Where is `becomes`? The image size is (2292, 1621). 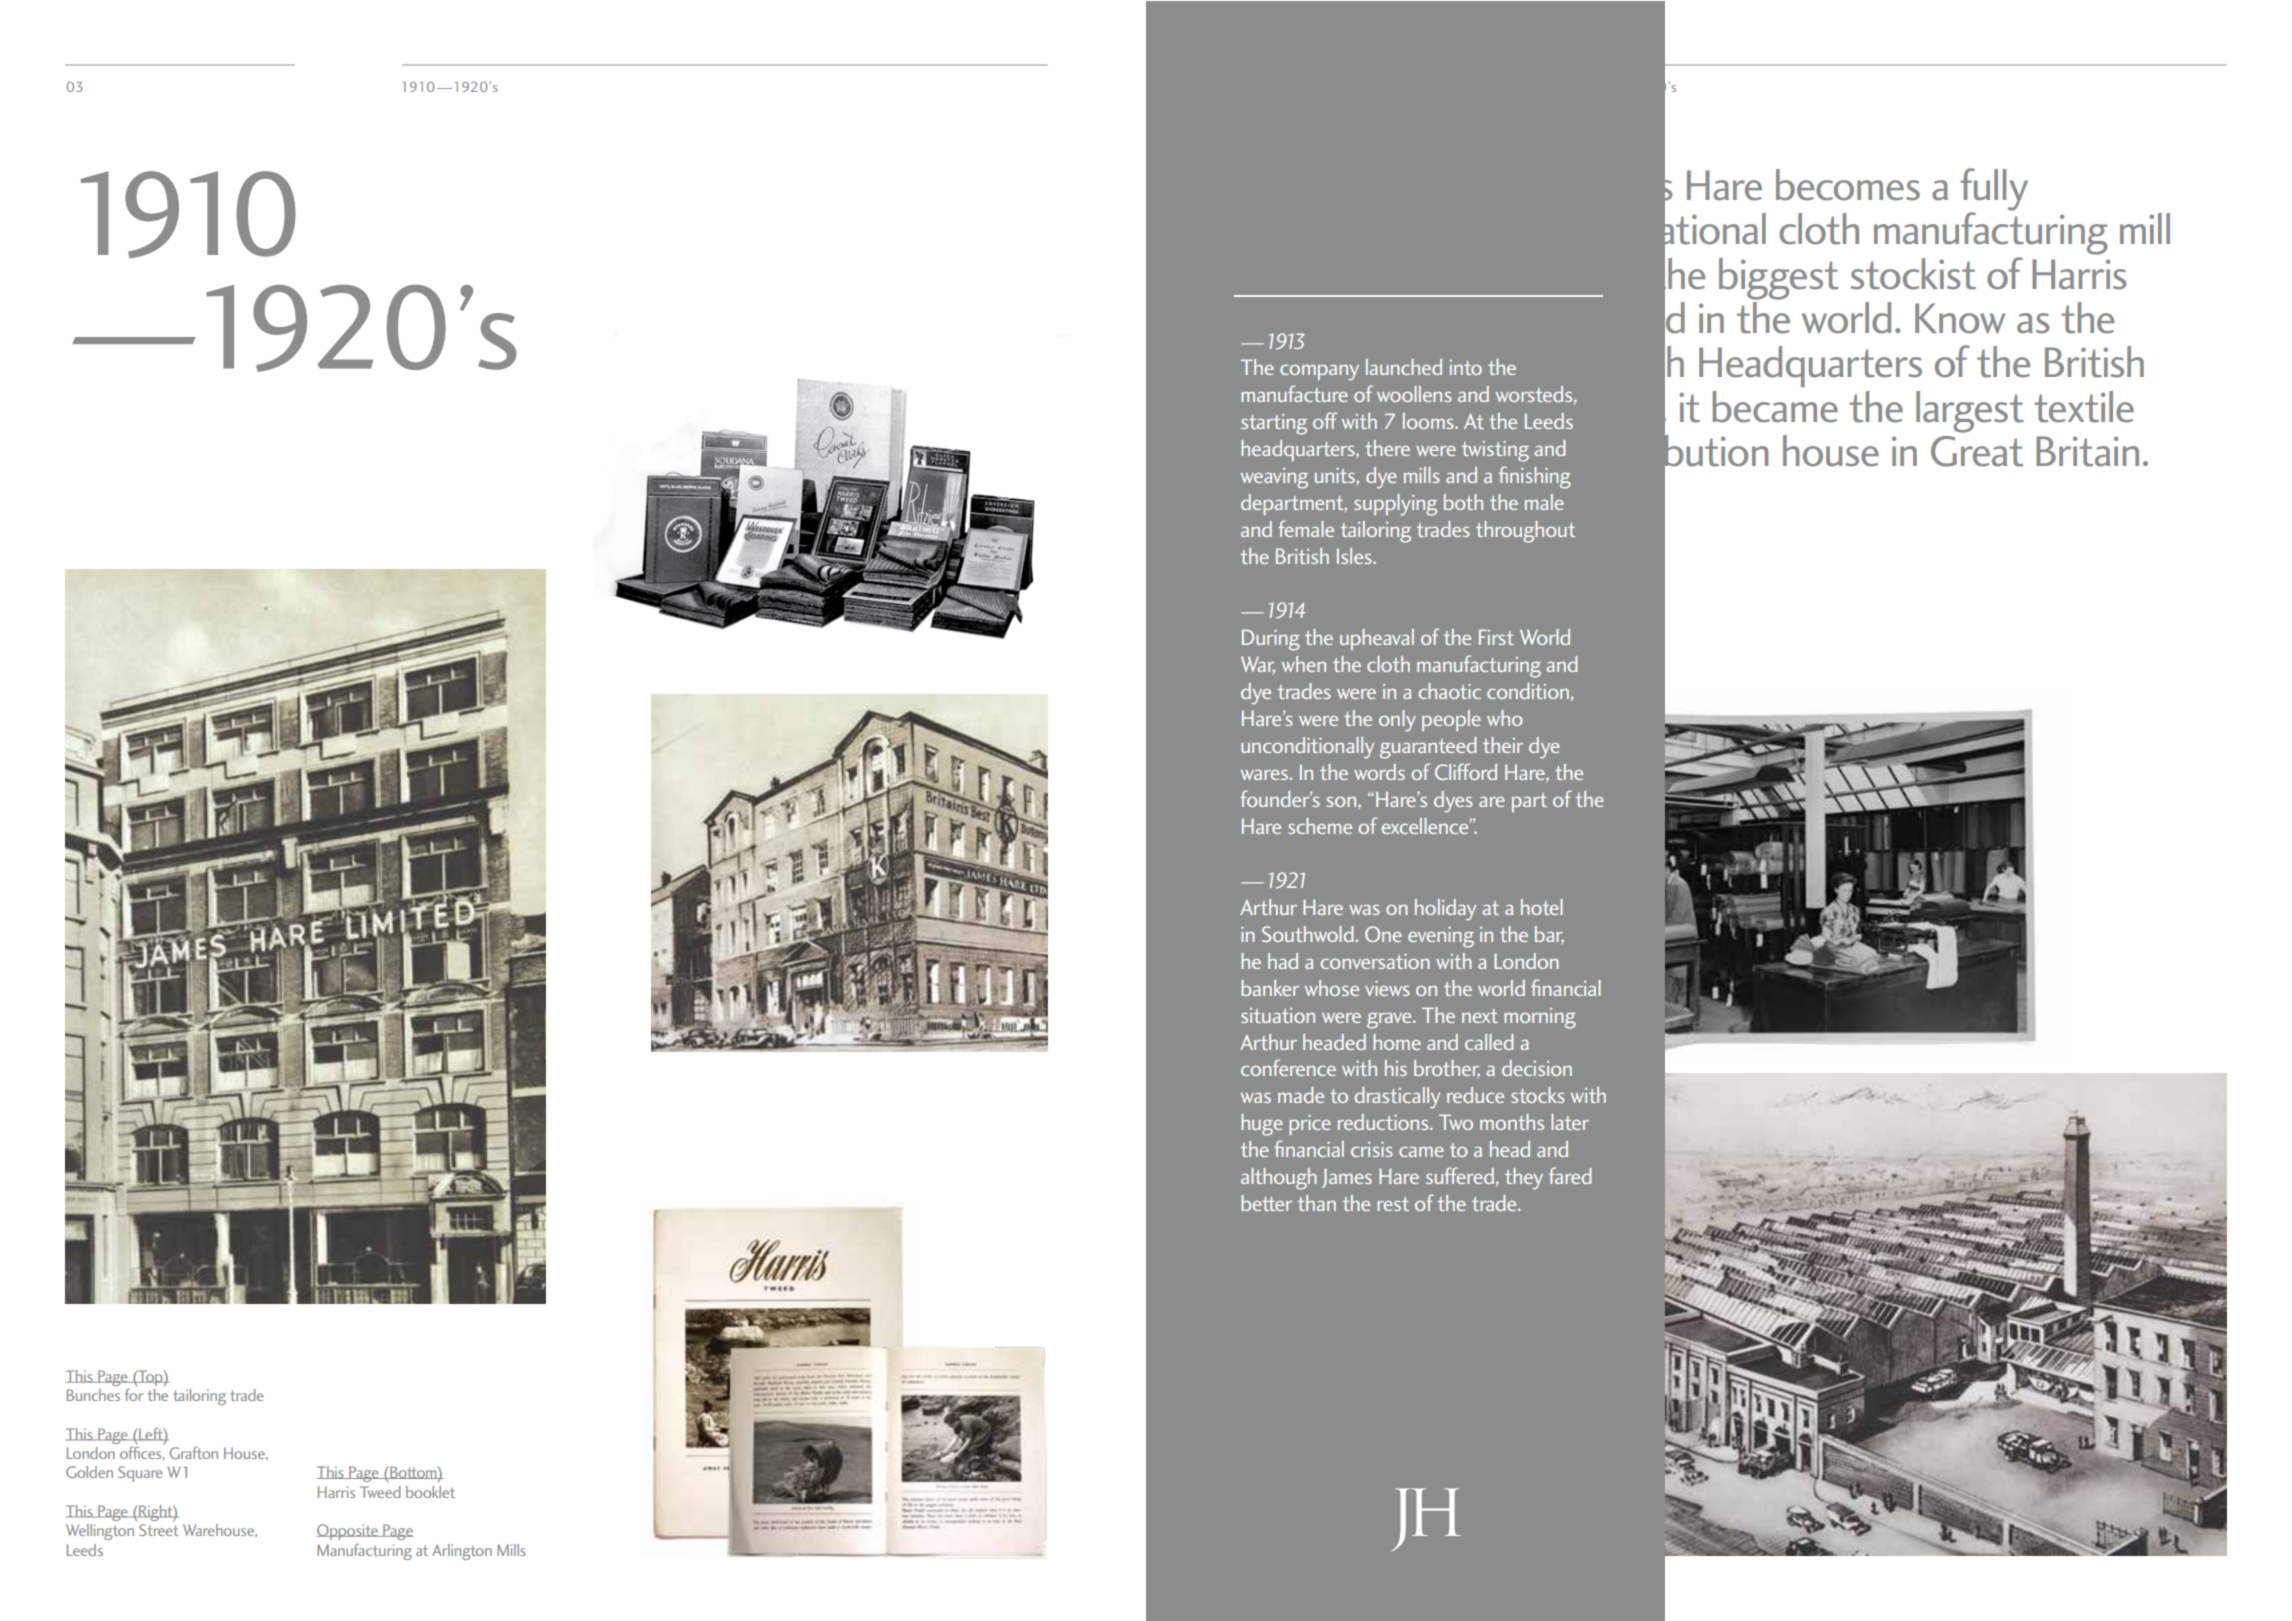
becomes is located at coordinates (1848, 185).
